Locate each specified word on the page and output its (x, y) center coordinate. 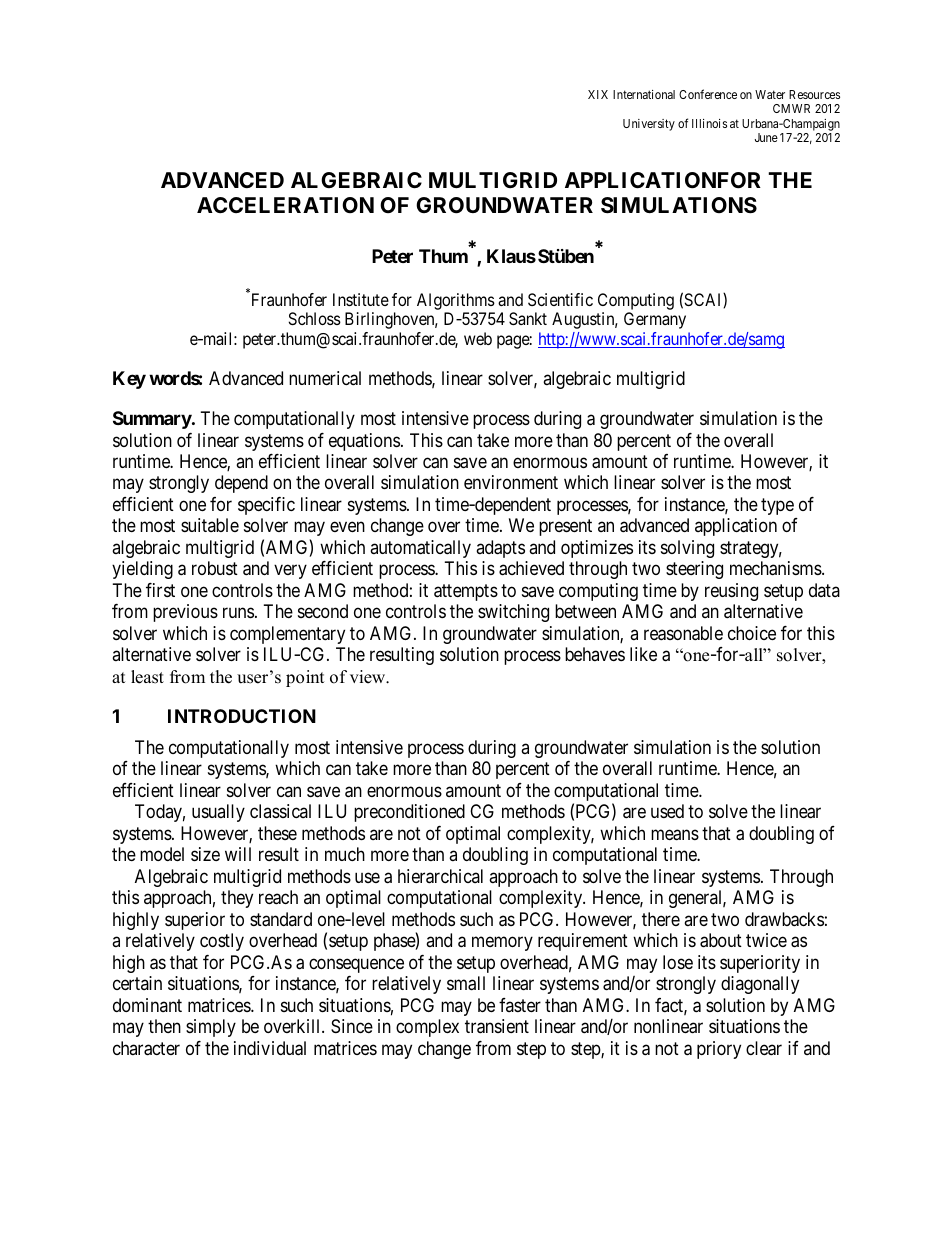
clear (764, 1048)
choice (752, 633)
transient (497, 1026)
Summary (152, 420)
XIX (598, 94)
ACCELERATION (285, 205)
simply (211, 1028)
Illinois (709, 123)
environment (511, 482)
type (777, 506)
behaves (595, 654)
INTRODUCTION (242, 716)
